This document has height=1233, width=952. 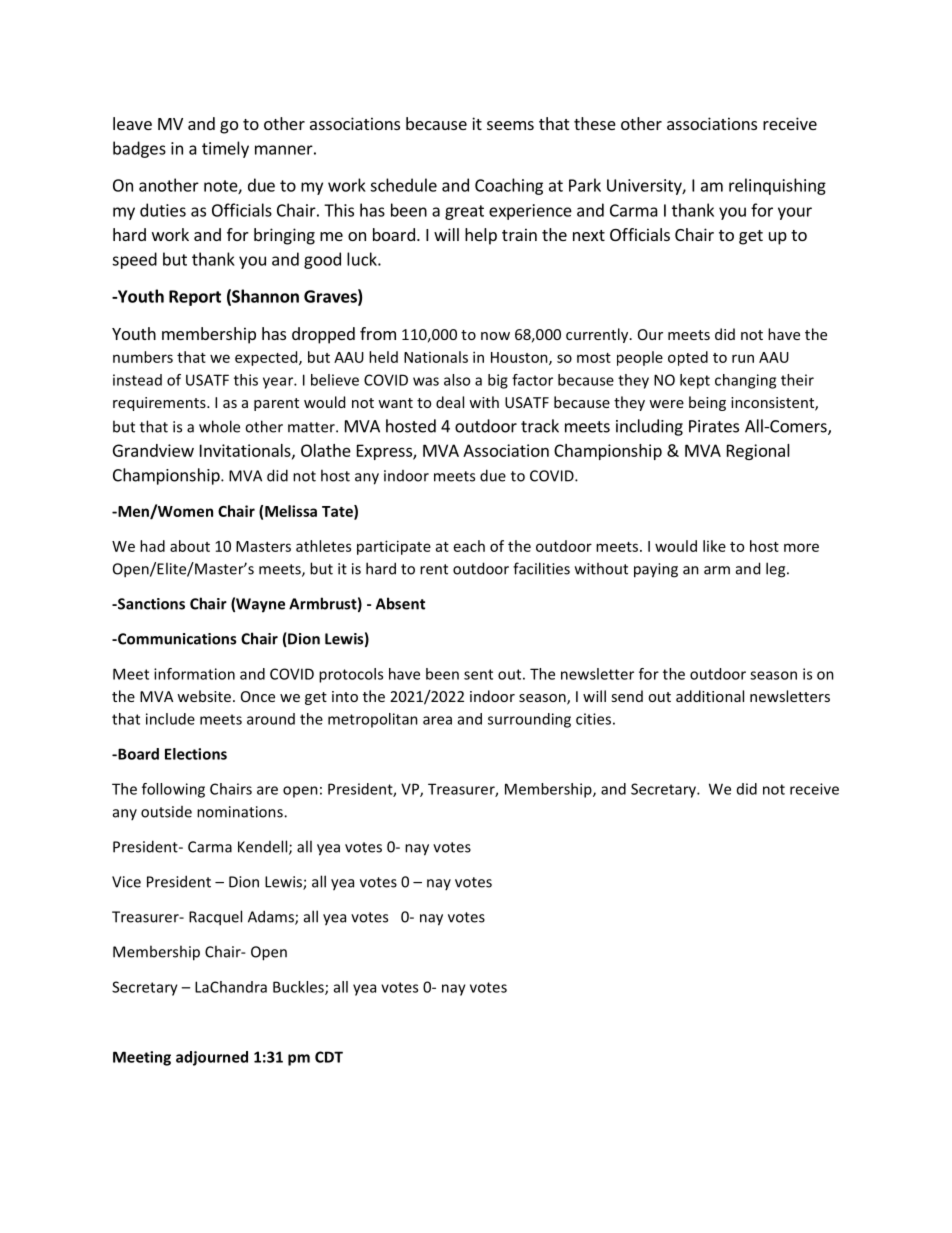 I want to click on additional, so click(x=710, y=696).
